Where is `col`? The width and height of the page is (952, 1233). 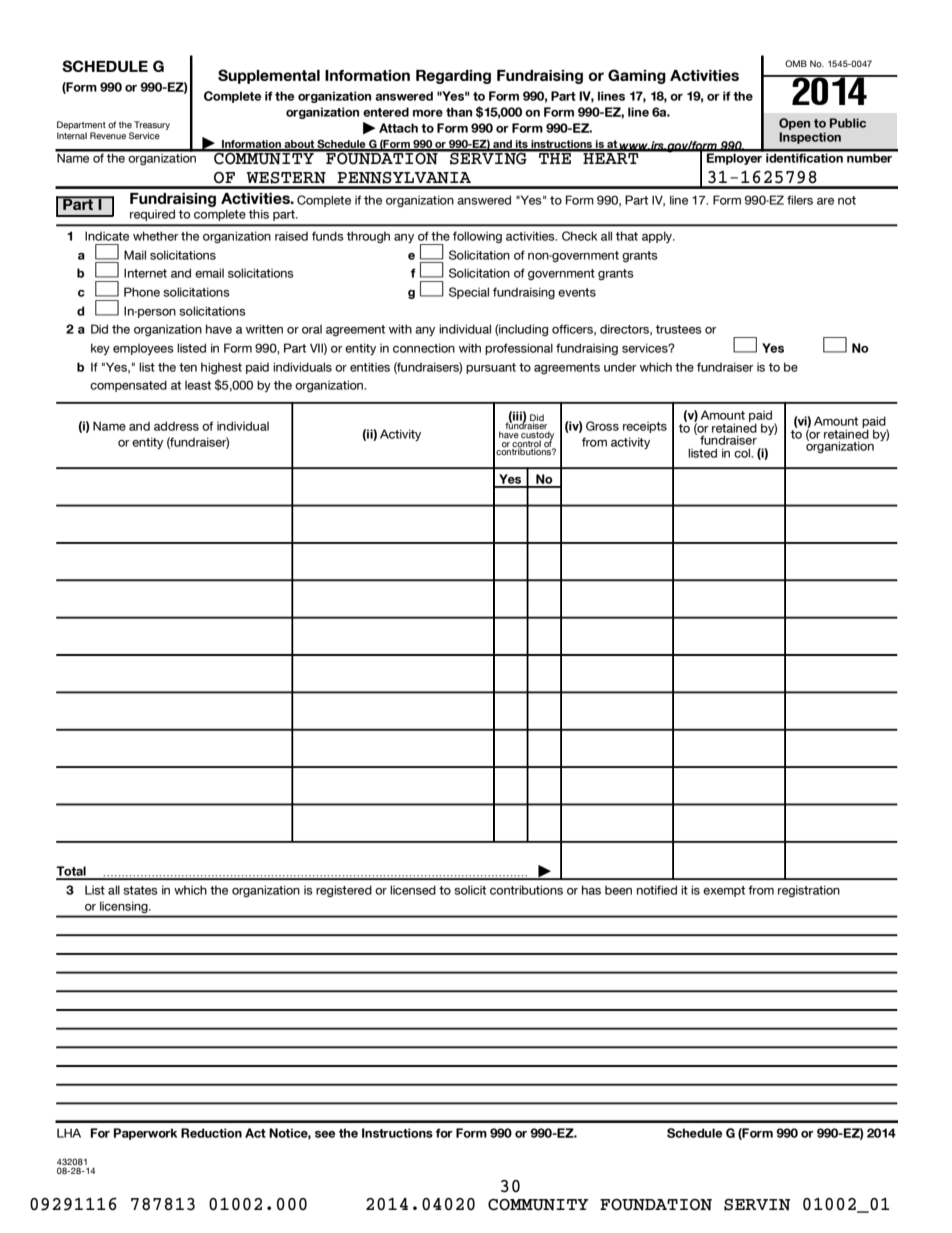 col is located at coordinates (743, 453).
